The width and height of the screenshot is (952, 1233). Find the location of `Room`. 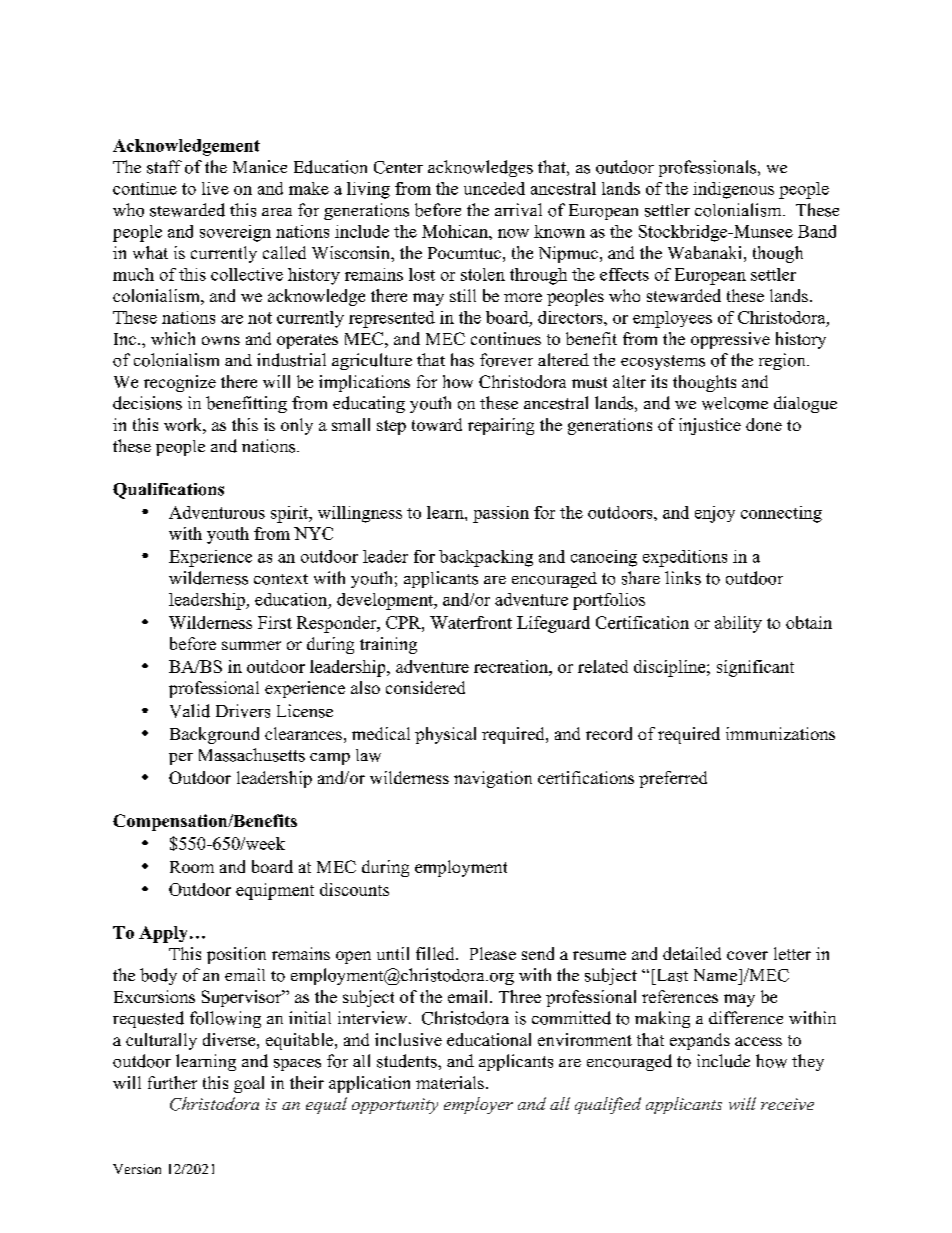

Room is located at coordinates (192, 867).
